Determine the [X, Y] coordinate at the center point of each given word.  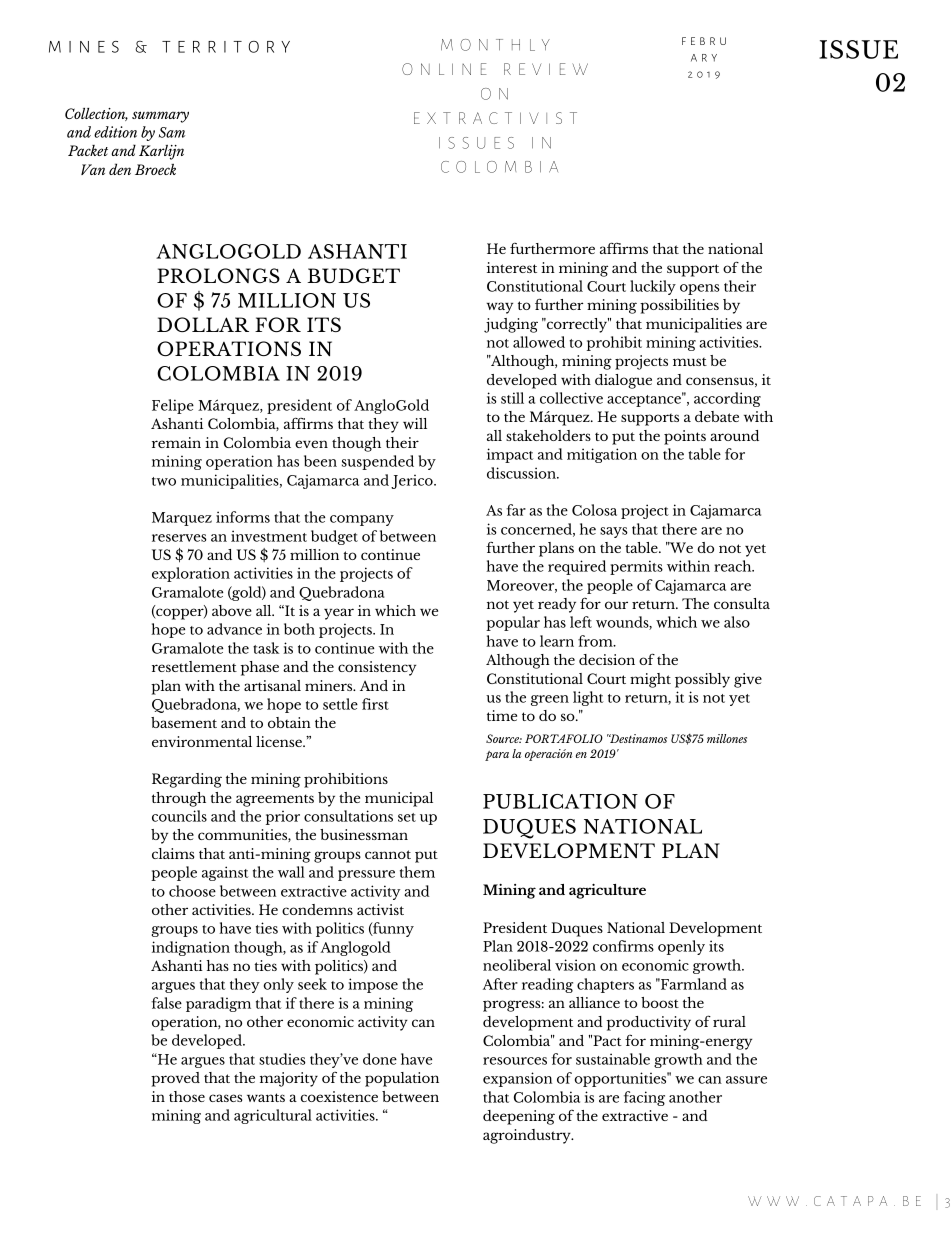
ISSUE [858, 49]
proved [175, 1079]
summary [160, 117]
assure [746, 1080]
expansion [517, 1079]
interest [512, 267]
